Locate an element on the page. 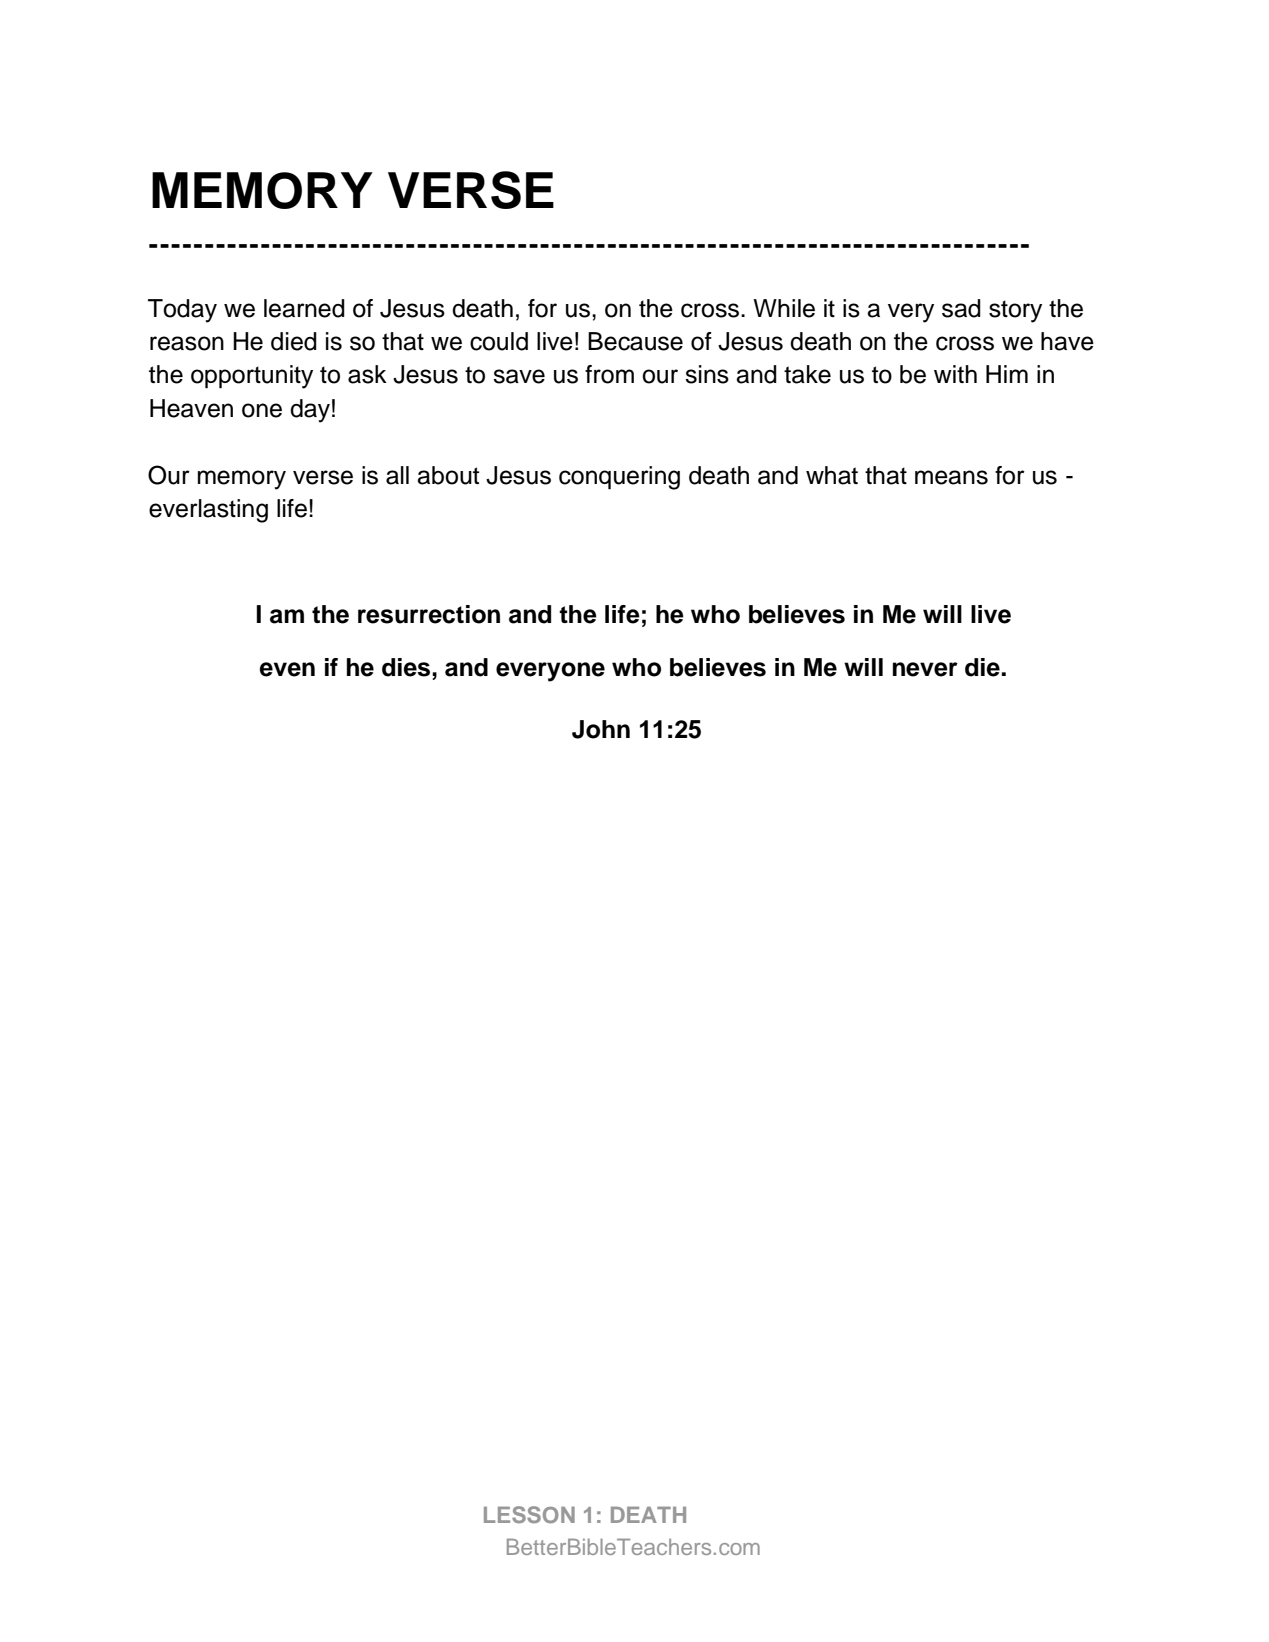 The height and width of the document is (1642, 1269). even is located at coordinates (287, 669).
